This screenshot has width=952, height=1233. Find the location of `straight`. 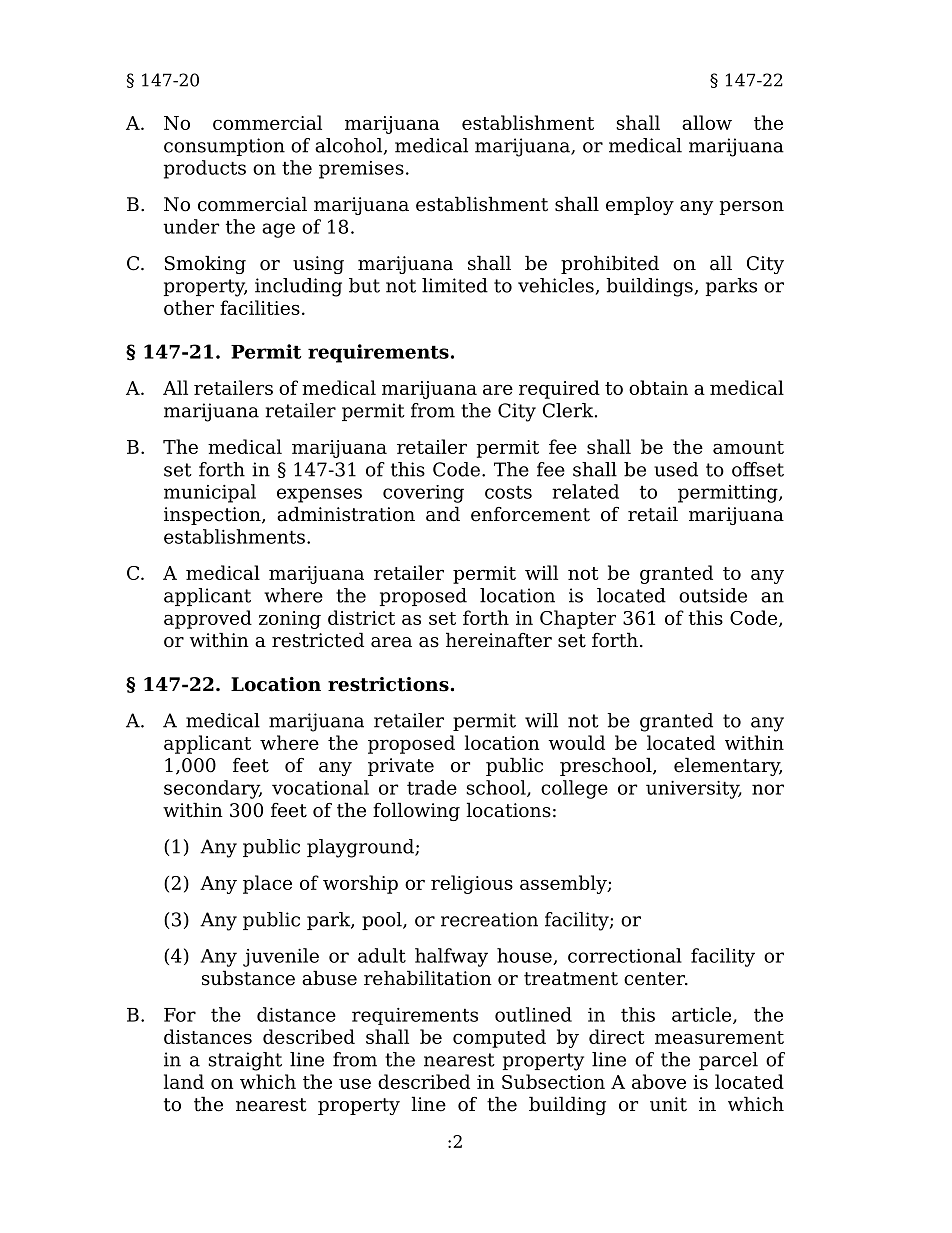

straight is located at coordinates (245, 1061).
